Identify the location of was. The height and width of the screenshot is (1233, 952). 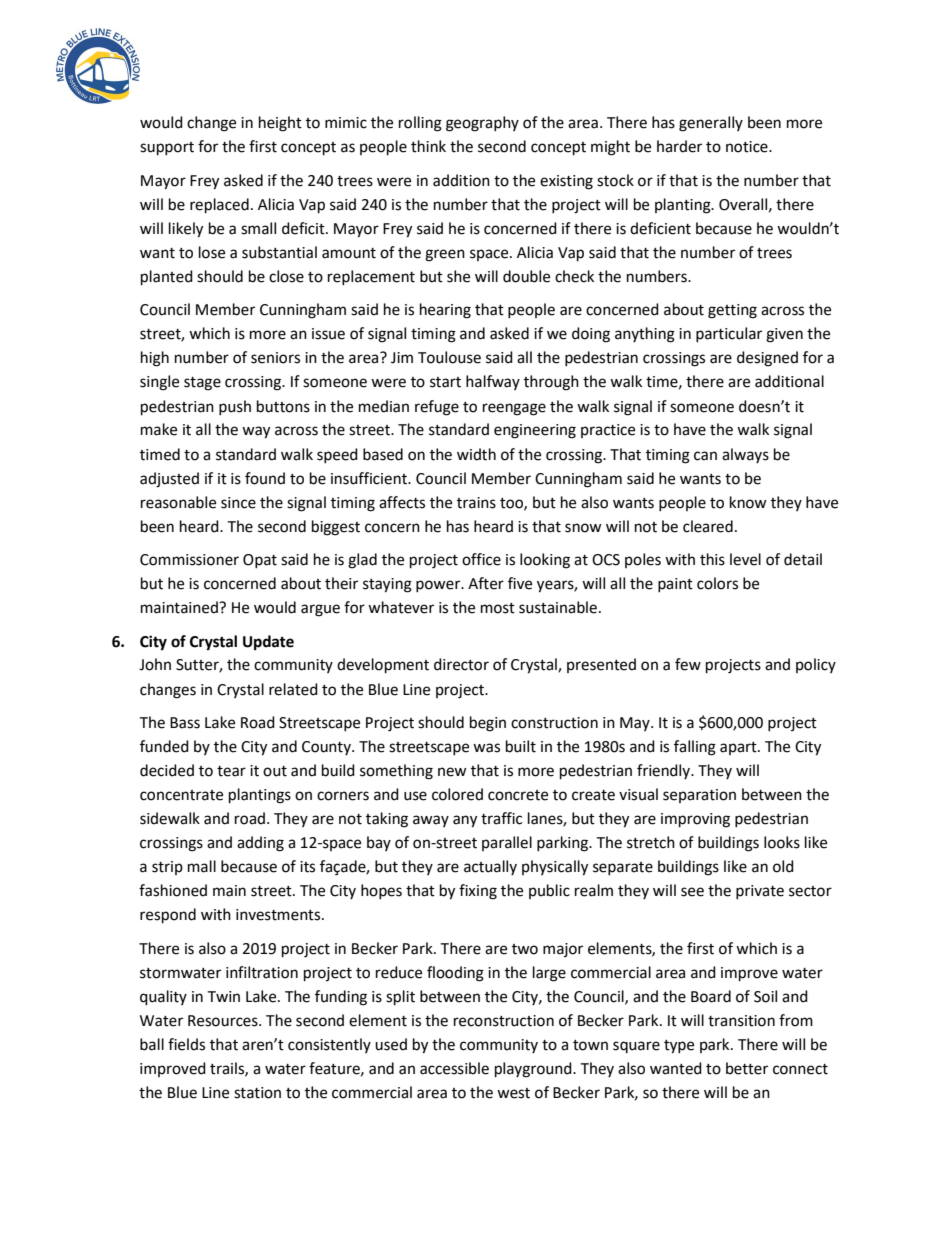
(486, 748).
